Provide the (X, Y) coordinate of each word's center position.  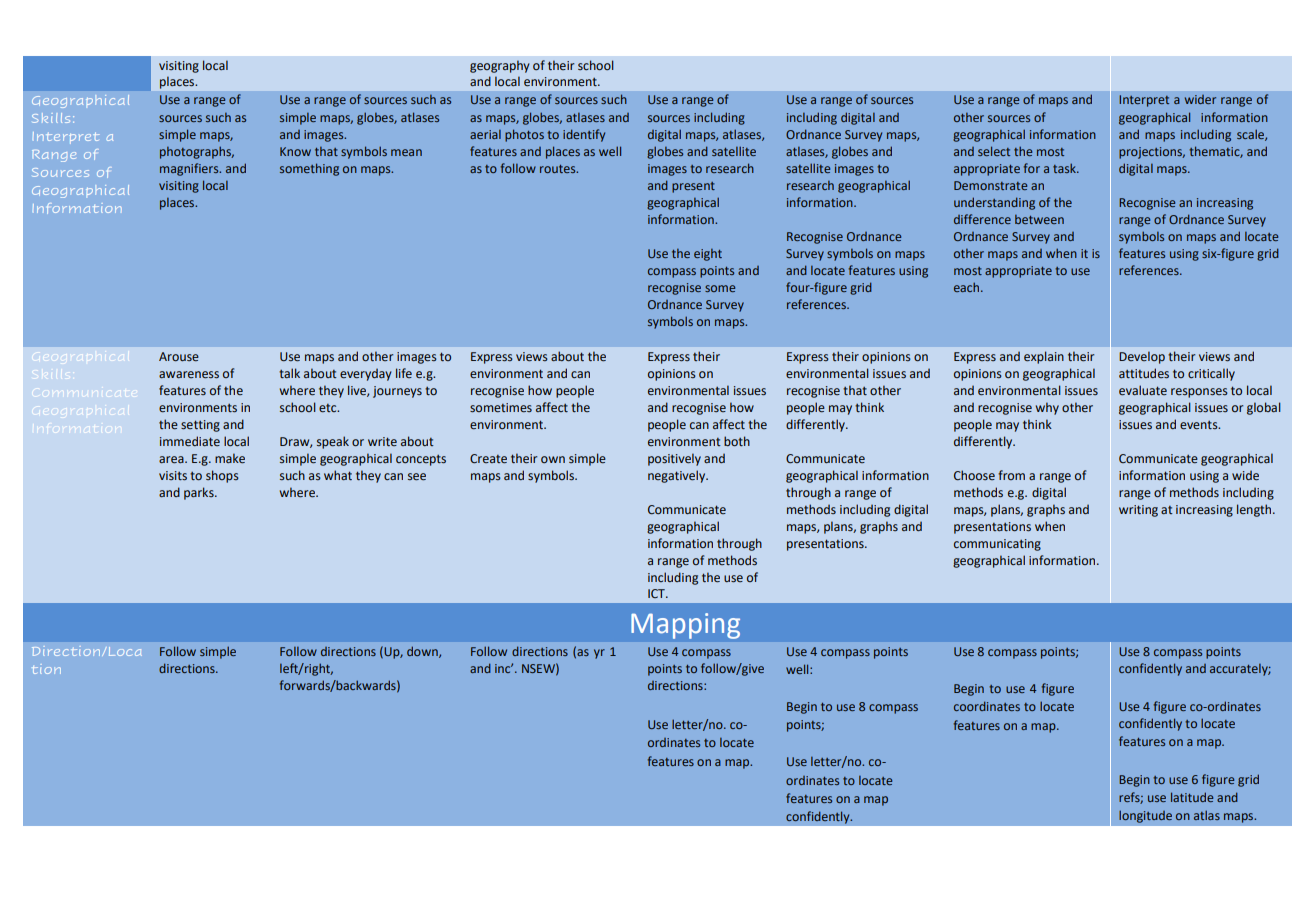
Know (295, 151)
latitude (1192, 797)
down (423, 652)
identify (584, 135)
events (1200, 425)
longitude (1145, 816)
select (994, 151)
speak (333, 442)
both (737, 441)
